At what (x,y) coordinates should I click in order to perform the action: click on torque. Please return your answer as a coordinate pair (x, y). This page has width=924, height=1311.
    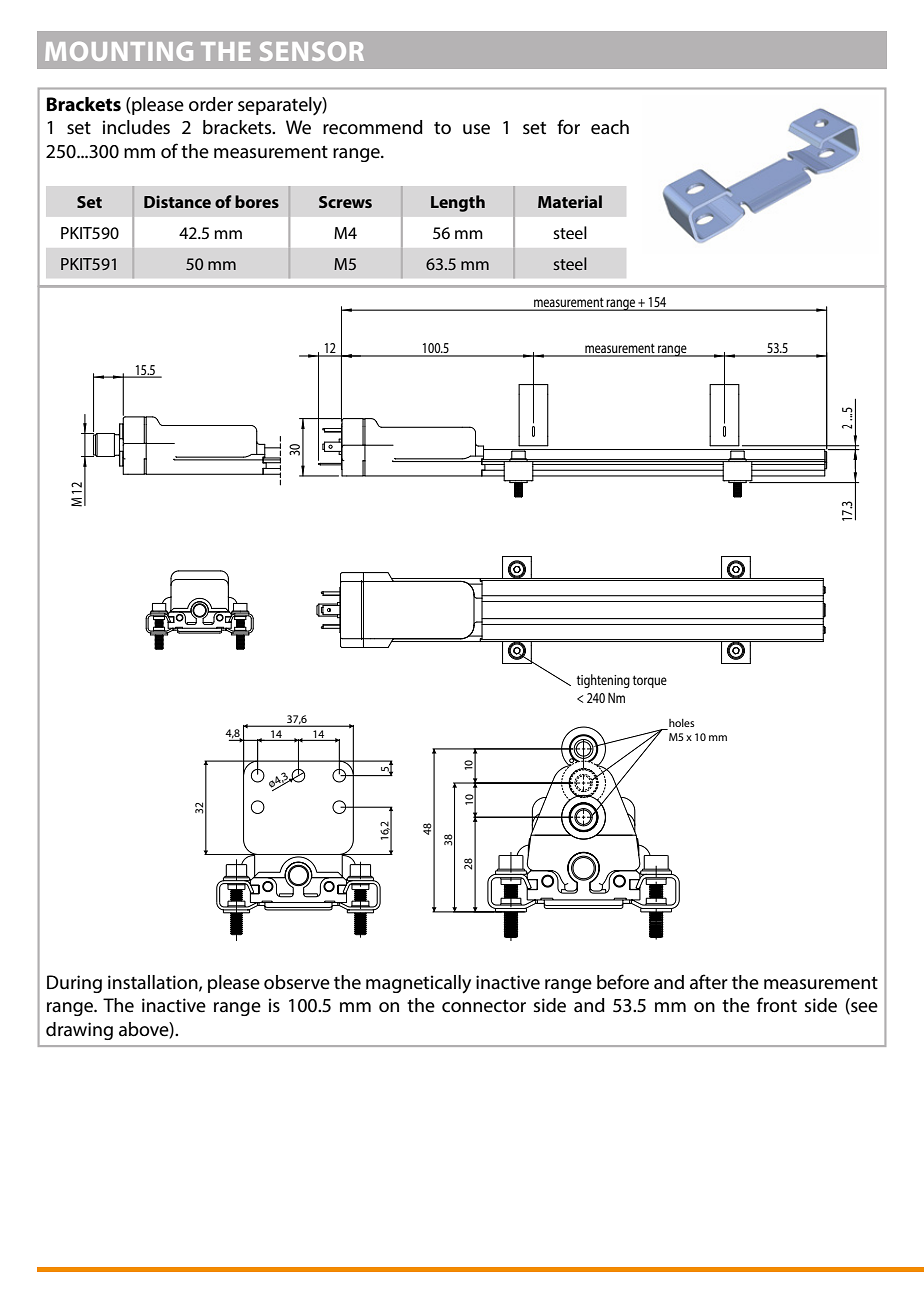
    Looking at the image, I should click on (650, 681).
